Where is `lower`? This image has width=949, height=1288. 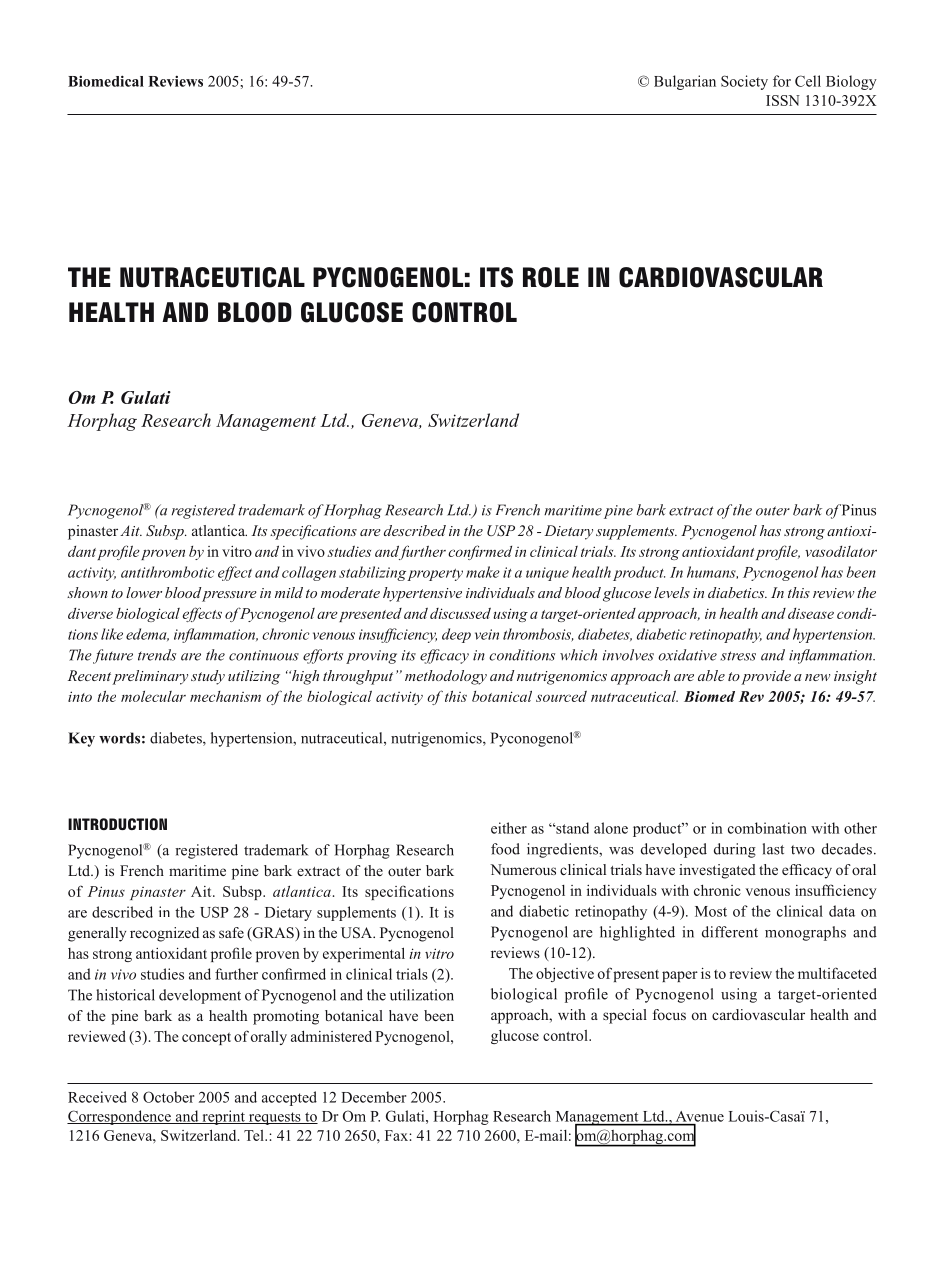 lower is located at coordinates (144, 592).
